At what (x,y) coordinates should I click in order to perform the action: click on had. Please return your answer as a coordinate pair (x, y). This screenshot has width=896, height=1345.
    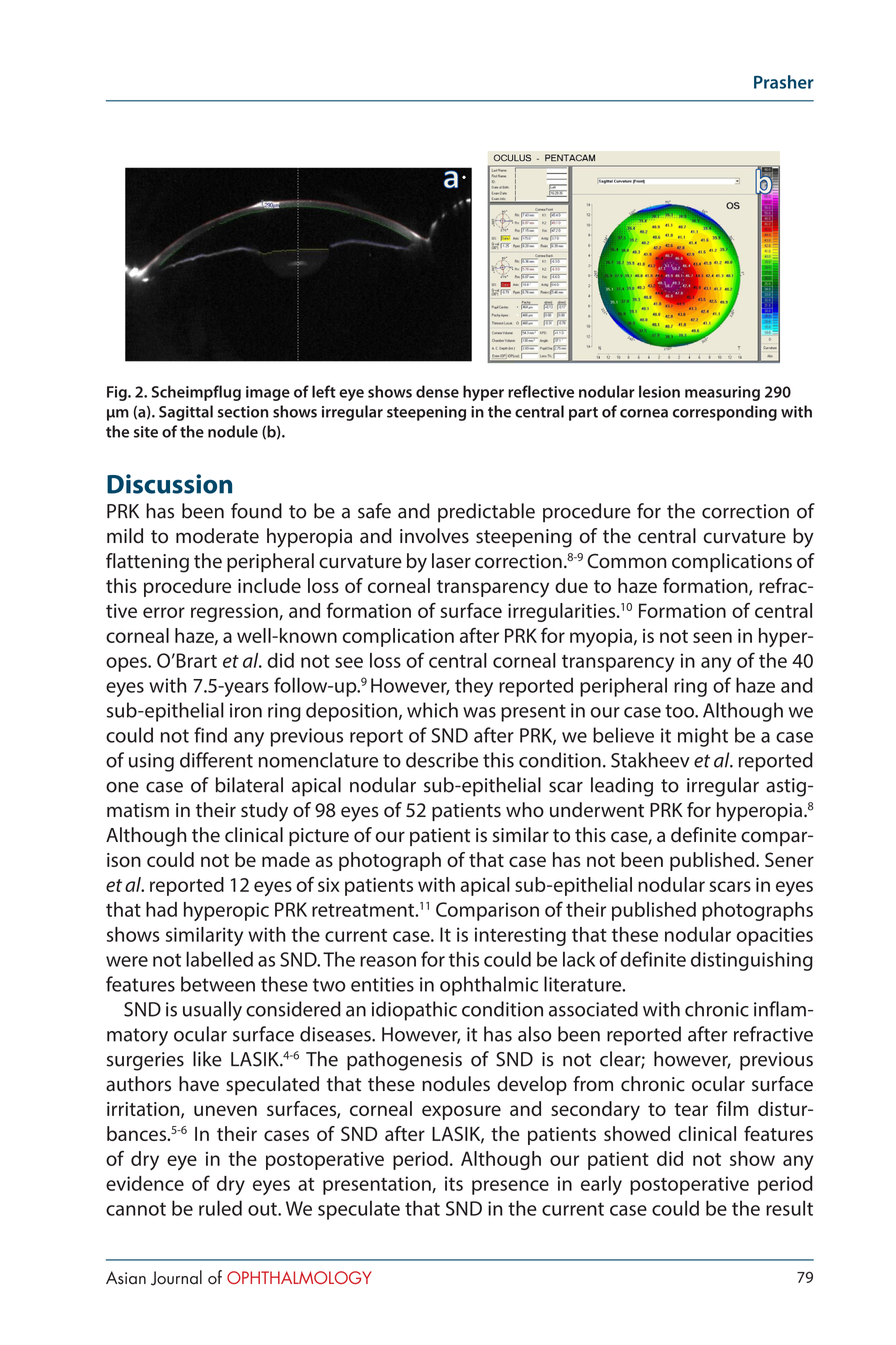
    Looking at the image, I should click on (161, 909).
